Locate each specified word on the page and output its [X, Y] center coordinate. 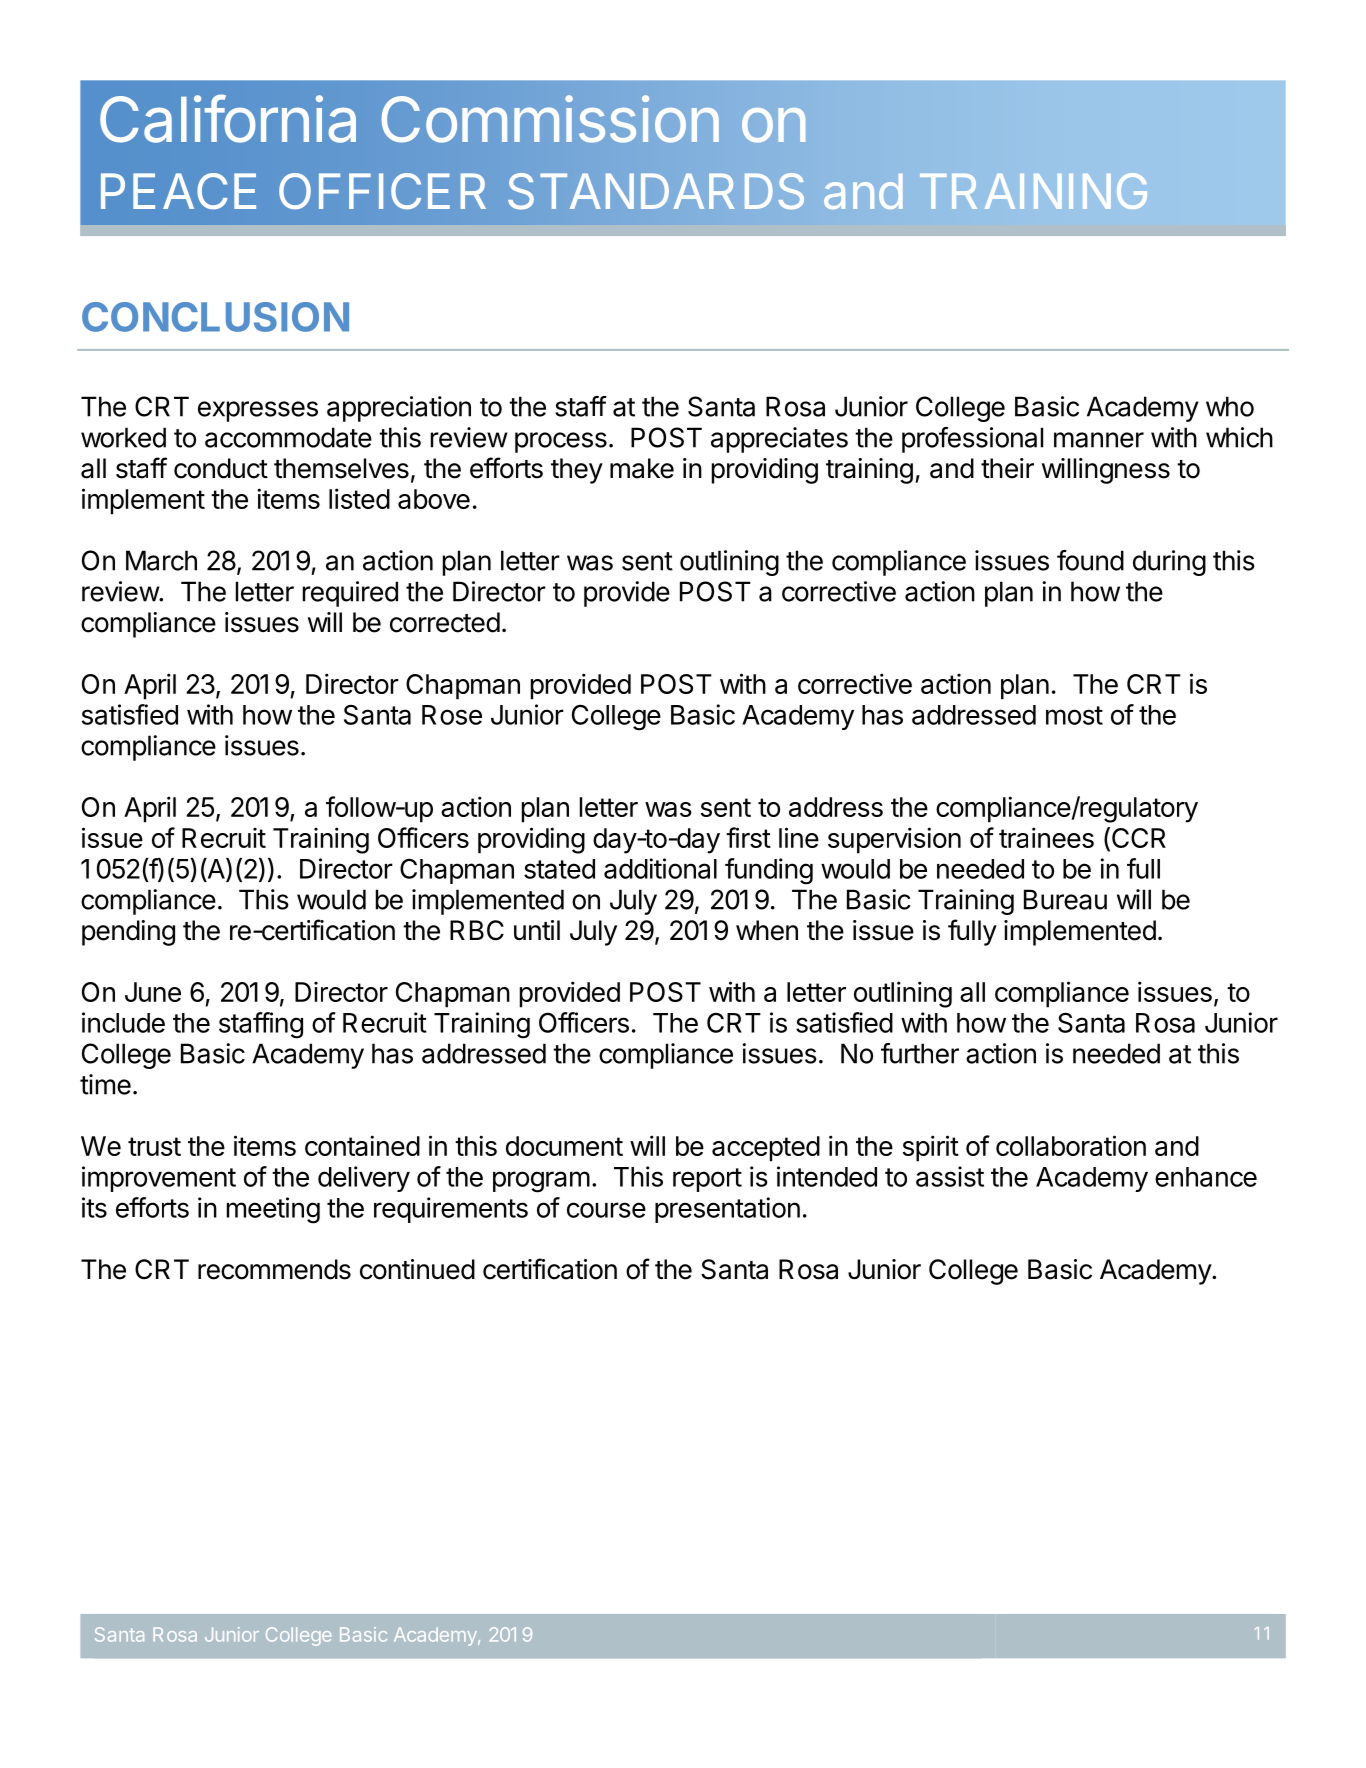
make [642, 468]
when [767, 930]
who [1230, 406]
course [606, 1210]
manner [1099, 440]
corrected [445, 622]
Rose [452, 715]
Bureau [1065, 899]
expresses [258, 411]
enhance [1206, 1177]
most [1074, 715]
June [153, 992]
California [228, 118]
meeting [273, 1210]
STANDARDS [656, 191]
